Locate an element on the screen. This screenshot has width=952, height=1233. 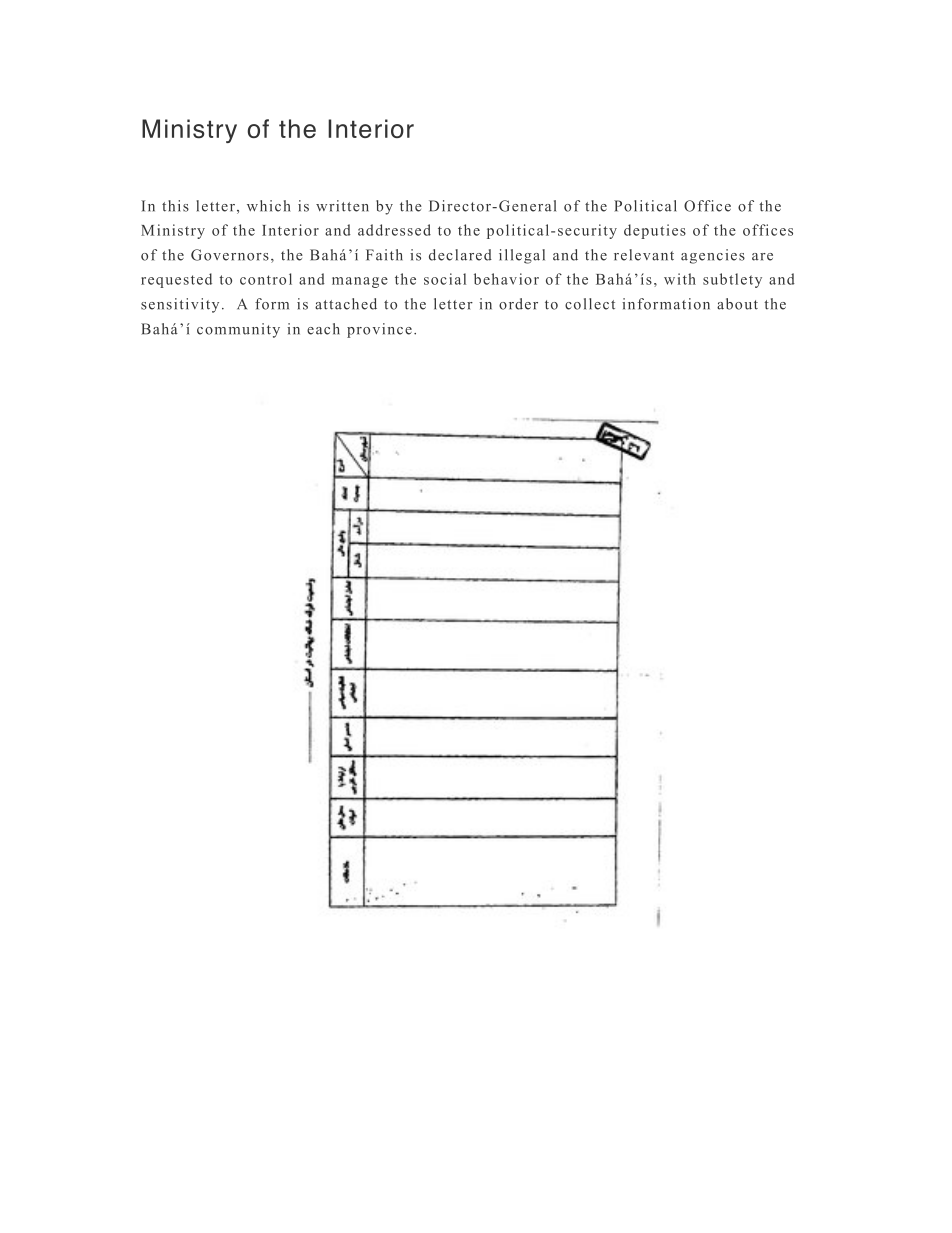
which is located at coordinates (268, 206).
